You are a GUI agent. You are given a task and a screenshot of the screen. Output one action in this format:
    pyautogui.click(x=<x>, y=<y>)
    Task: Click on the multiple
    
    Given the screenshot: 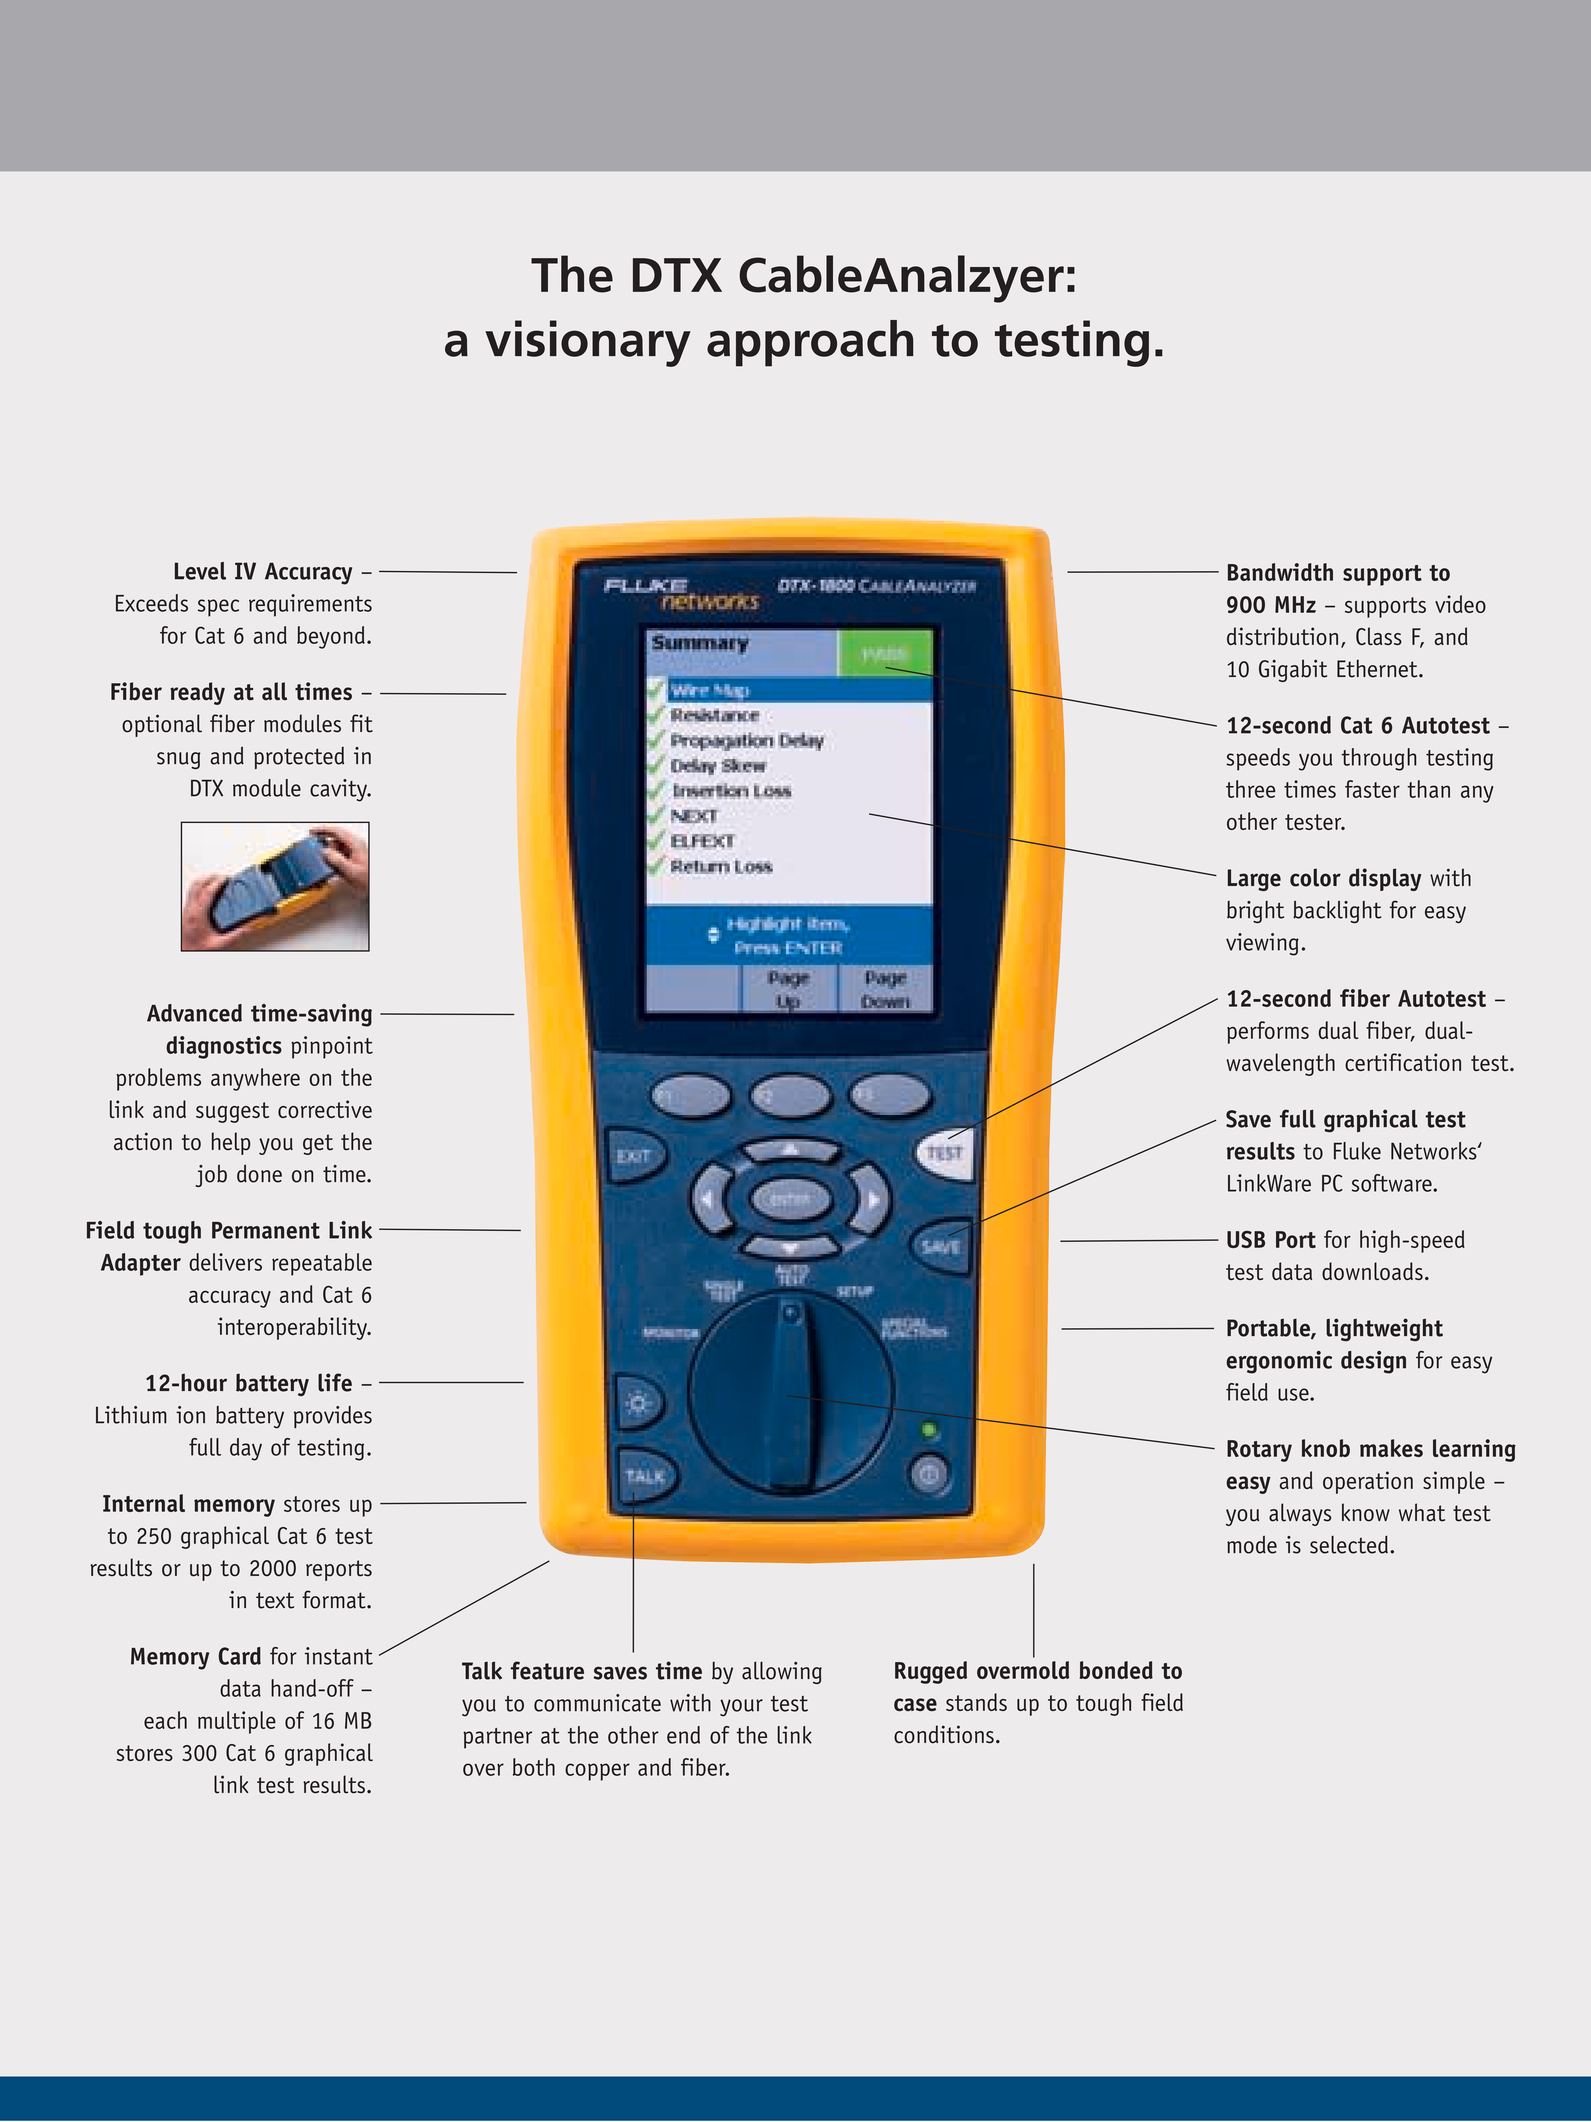 What is the action you would take?
    pyautogui.click(x=237, y=1722)
